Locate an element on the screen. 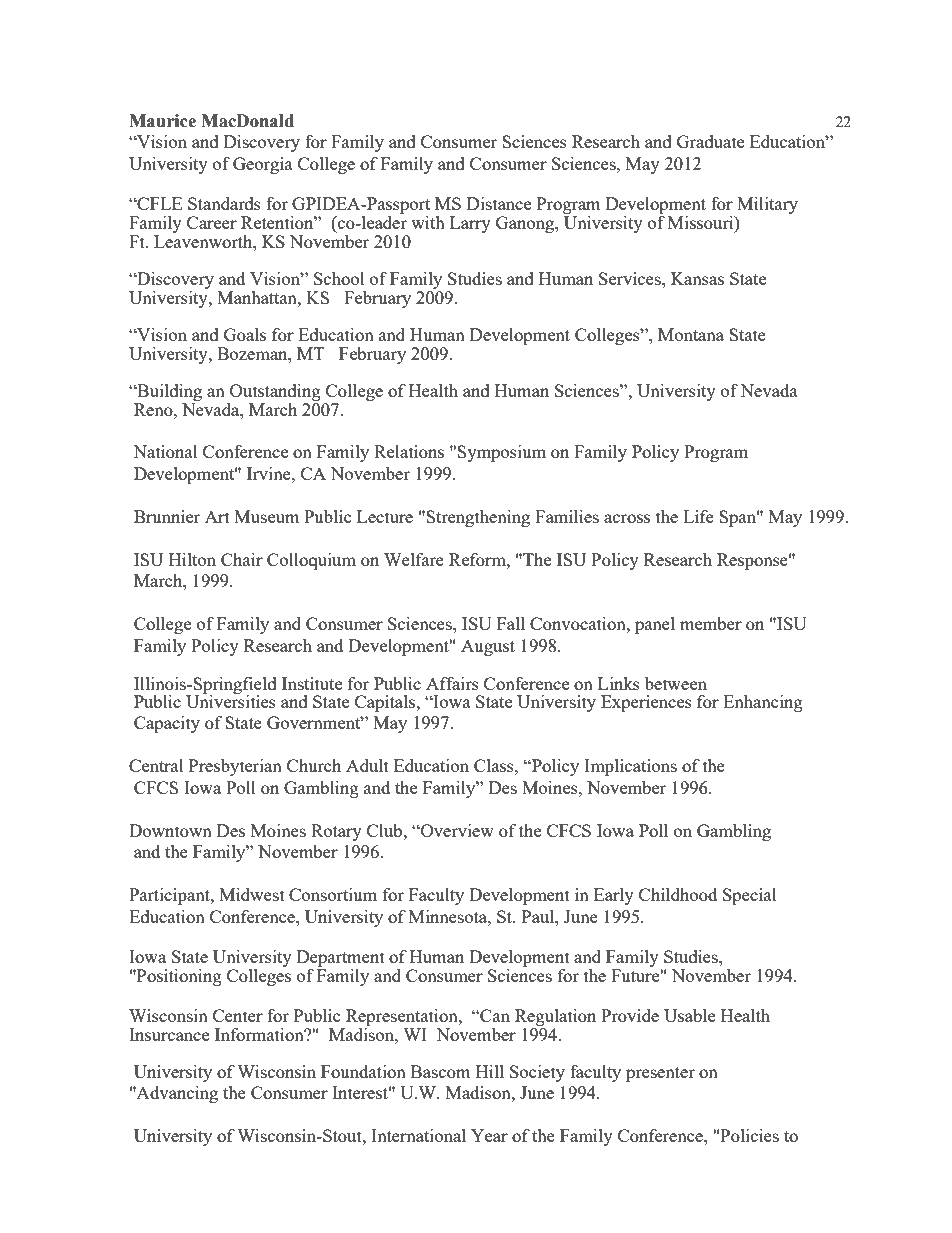 The image size is (952, 1233). Graduate is located at coordinates (710, 141).
